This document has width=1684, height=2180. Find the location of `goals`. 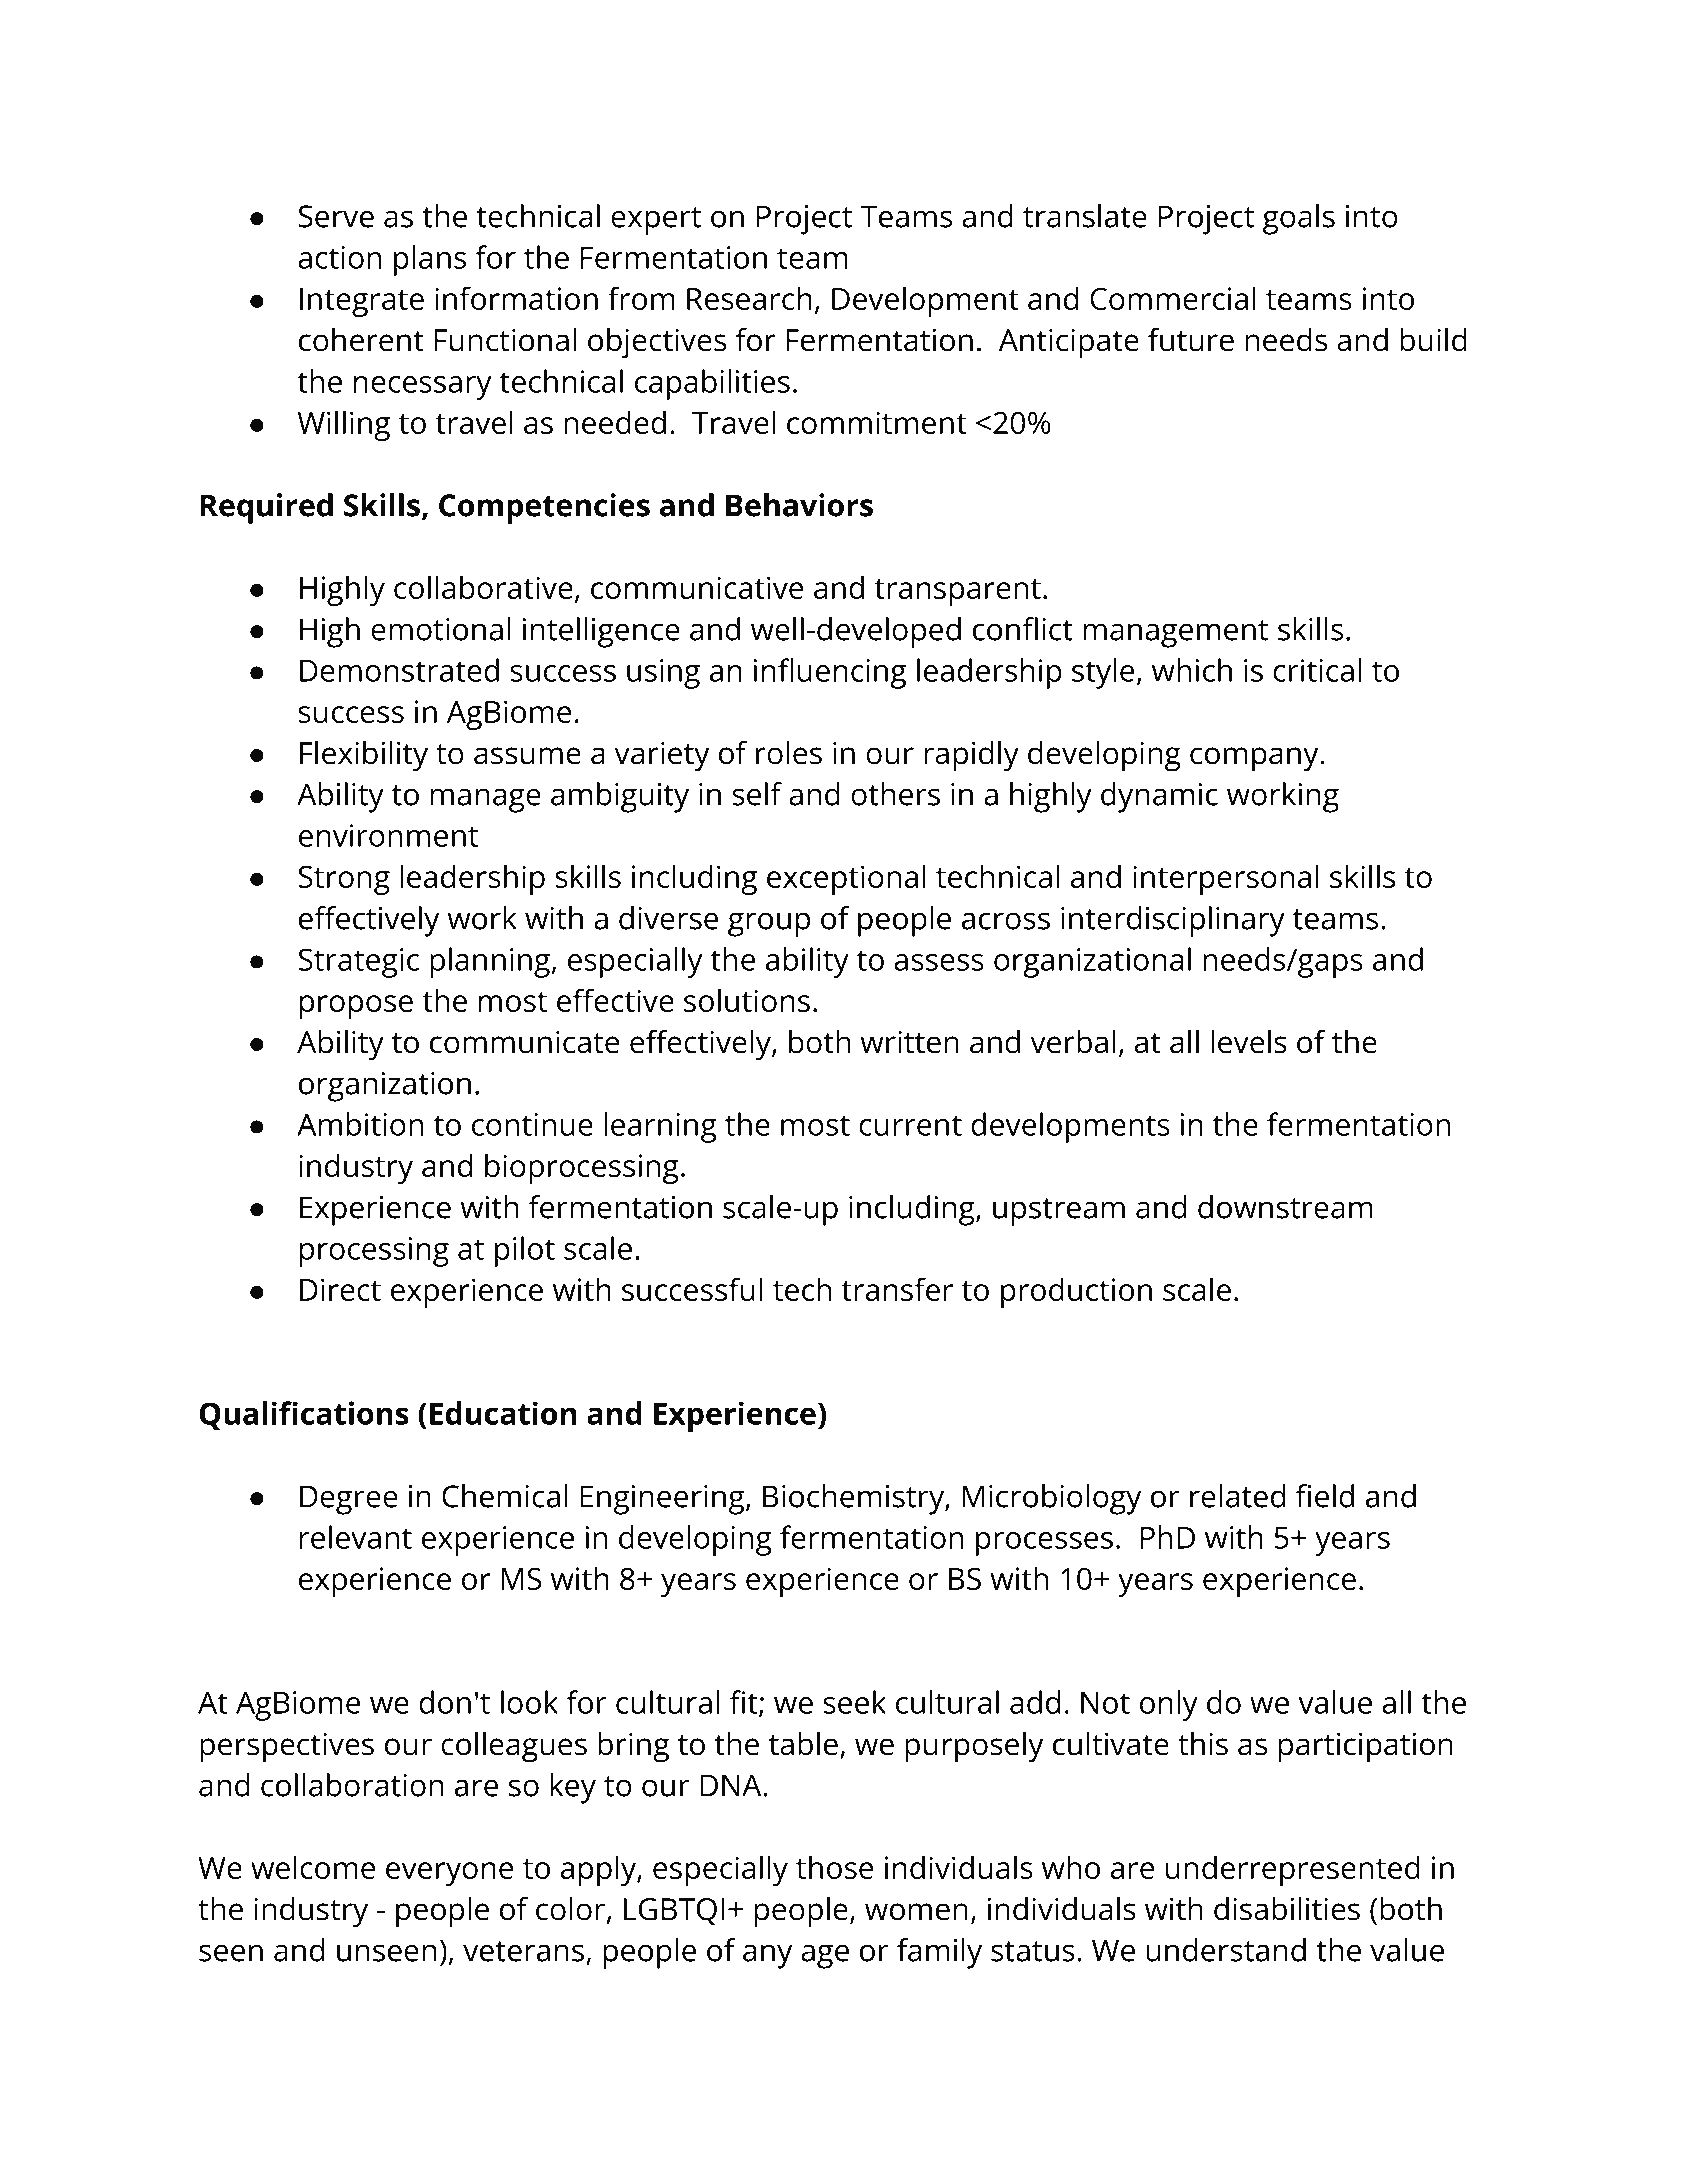

goals is located at coordinates (1299, 219).
